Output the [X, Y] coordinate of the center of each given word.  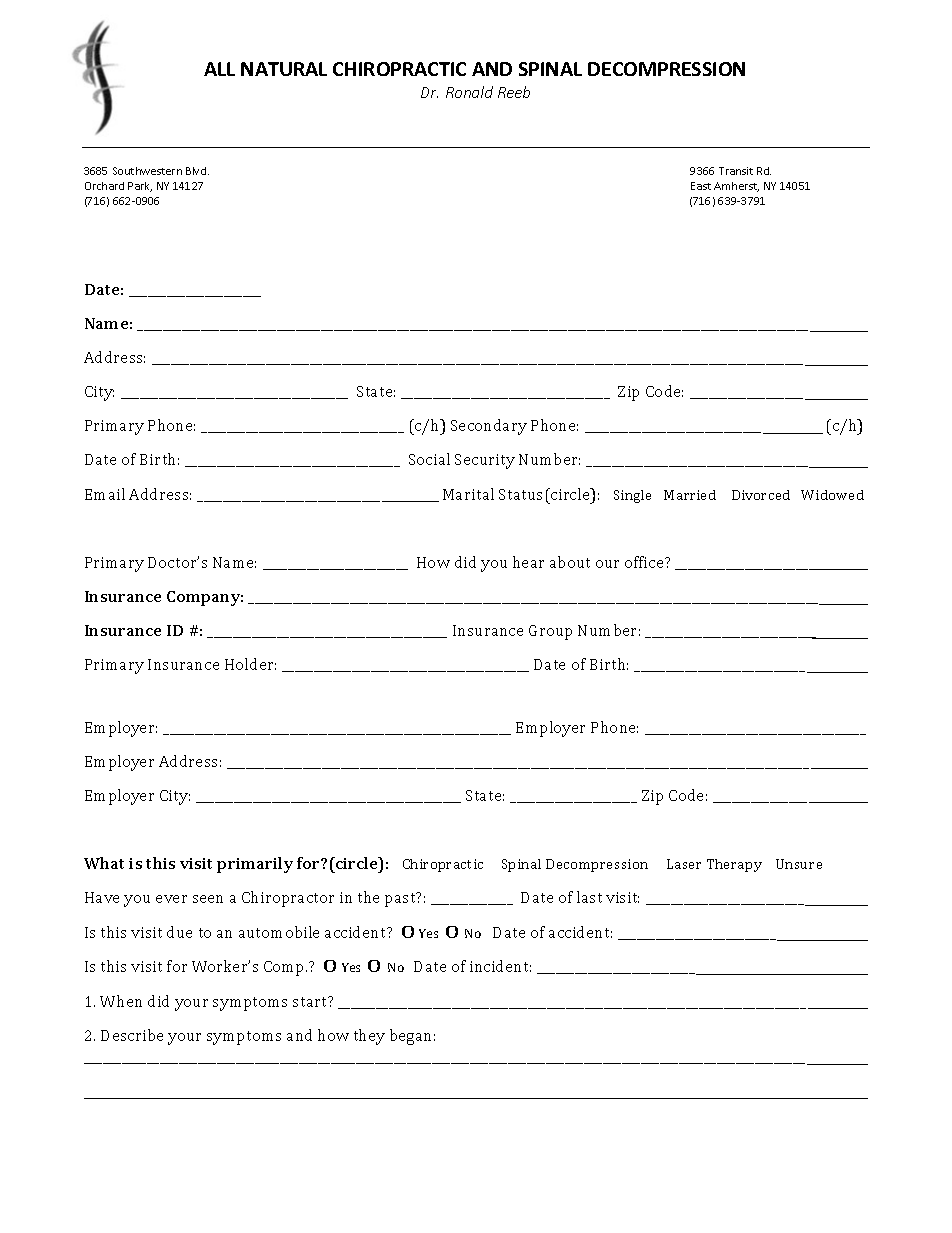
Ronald [469, 92]
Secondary [489, 427]
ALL [219, 69]
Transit [736, 171]
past [401, 899]
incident [500, 966]
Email [105, 494]
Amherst [736, 187]
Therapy [734, 865]
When [121, 1001]
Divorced [761, 495]
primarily [255, 865]
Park [140, 187]
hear [528, 562]
